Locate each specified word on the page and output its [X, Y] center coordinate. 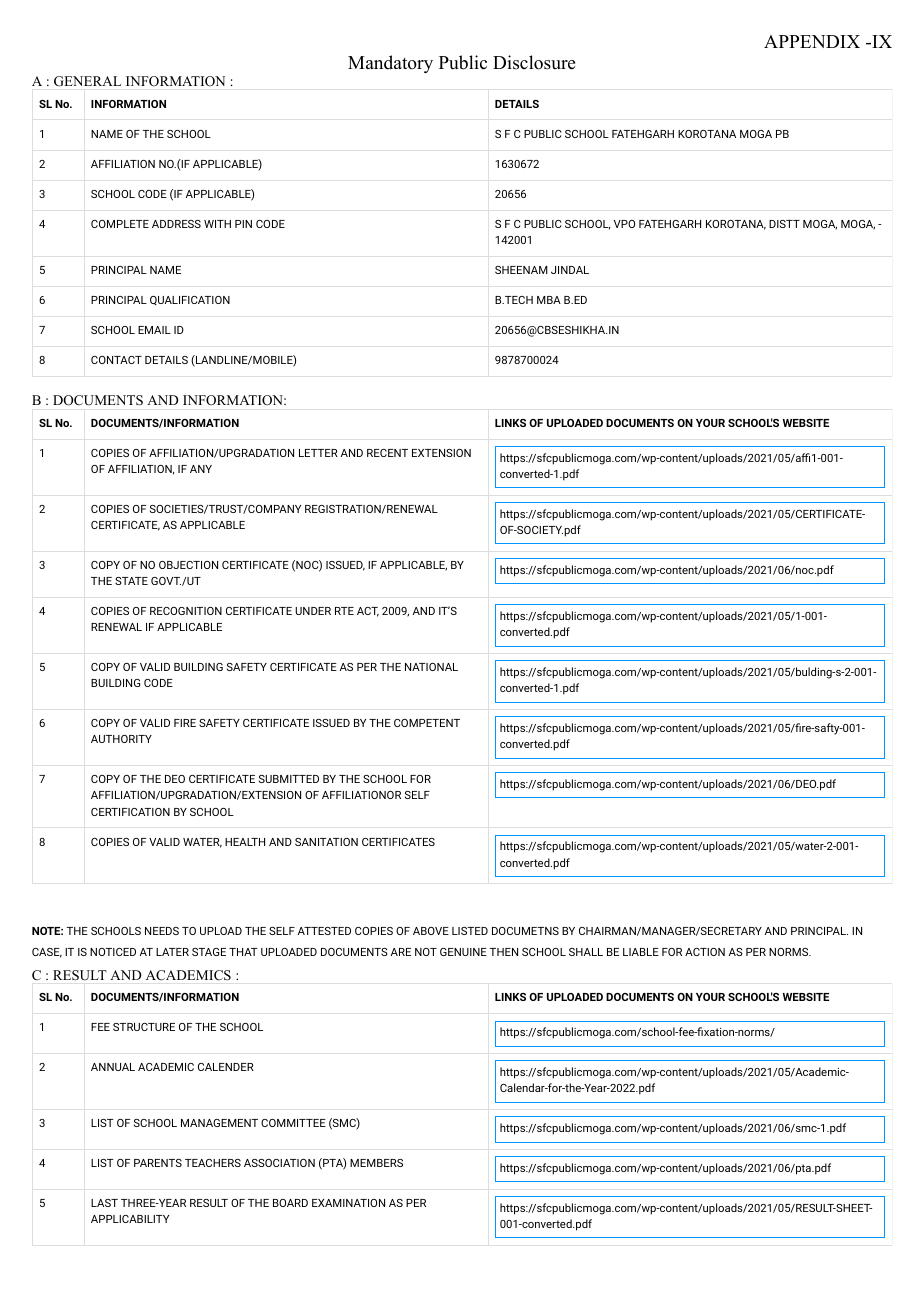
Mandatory [390, 64]
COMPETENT [427, 723]
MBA [549, 300]
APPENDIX [812, 41]
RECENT [387, 453]
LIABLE [641, 952]
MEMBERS [376, 1163]
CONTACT [116, 360]
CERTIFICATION [130, 812]
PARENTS [158, 1163]
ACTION [705, 952]
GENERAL [87, 81]
